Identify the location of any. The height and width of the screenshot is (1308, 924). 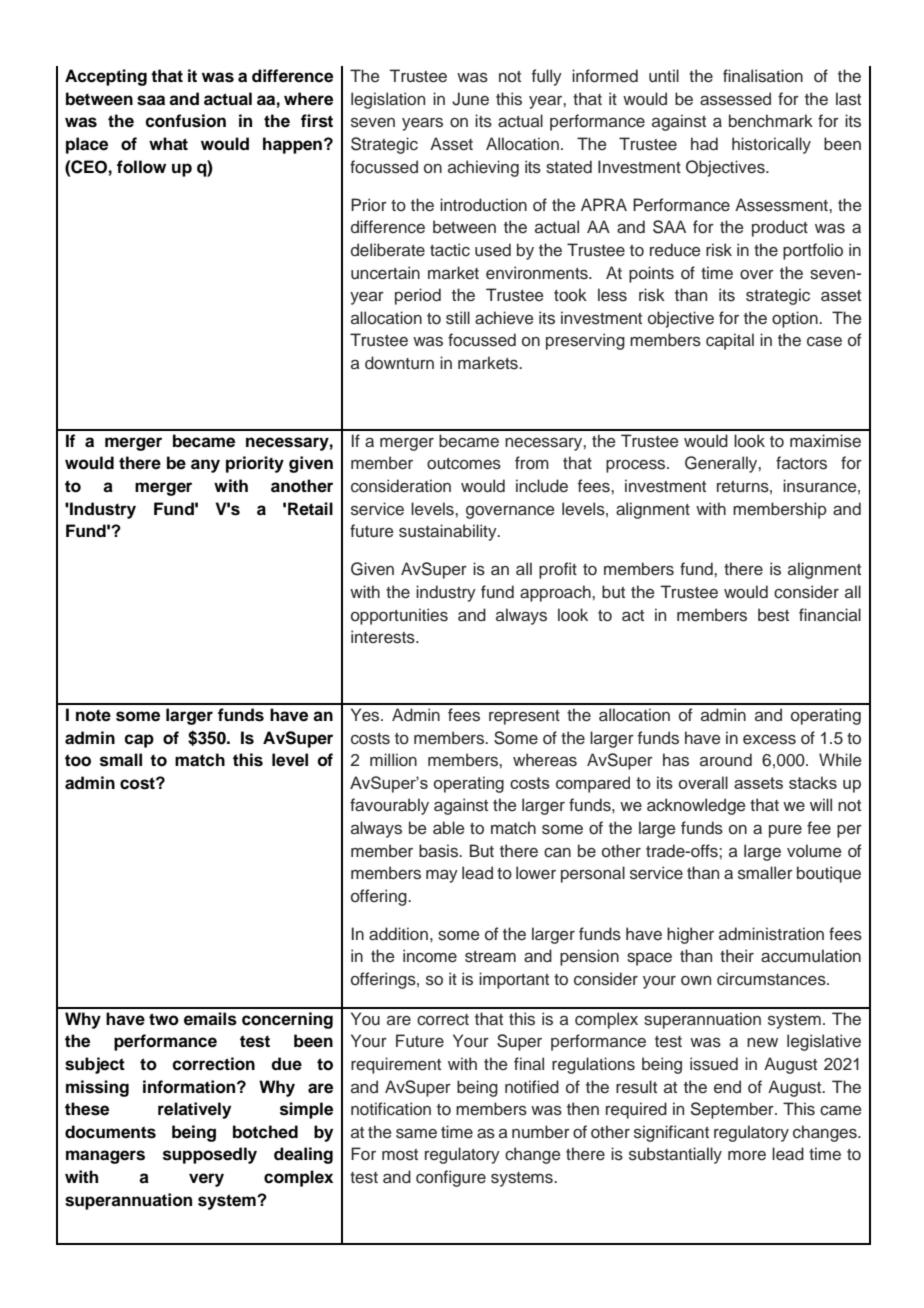
(205, 466).
